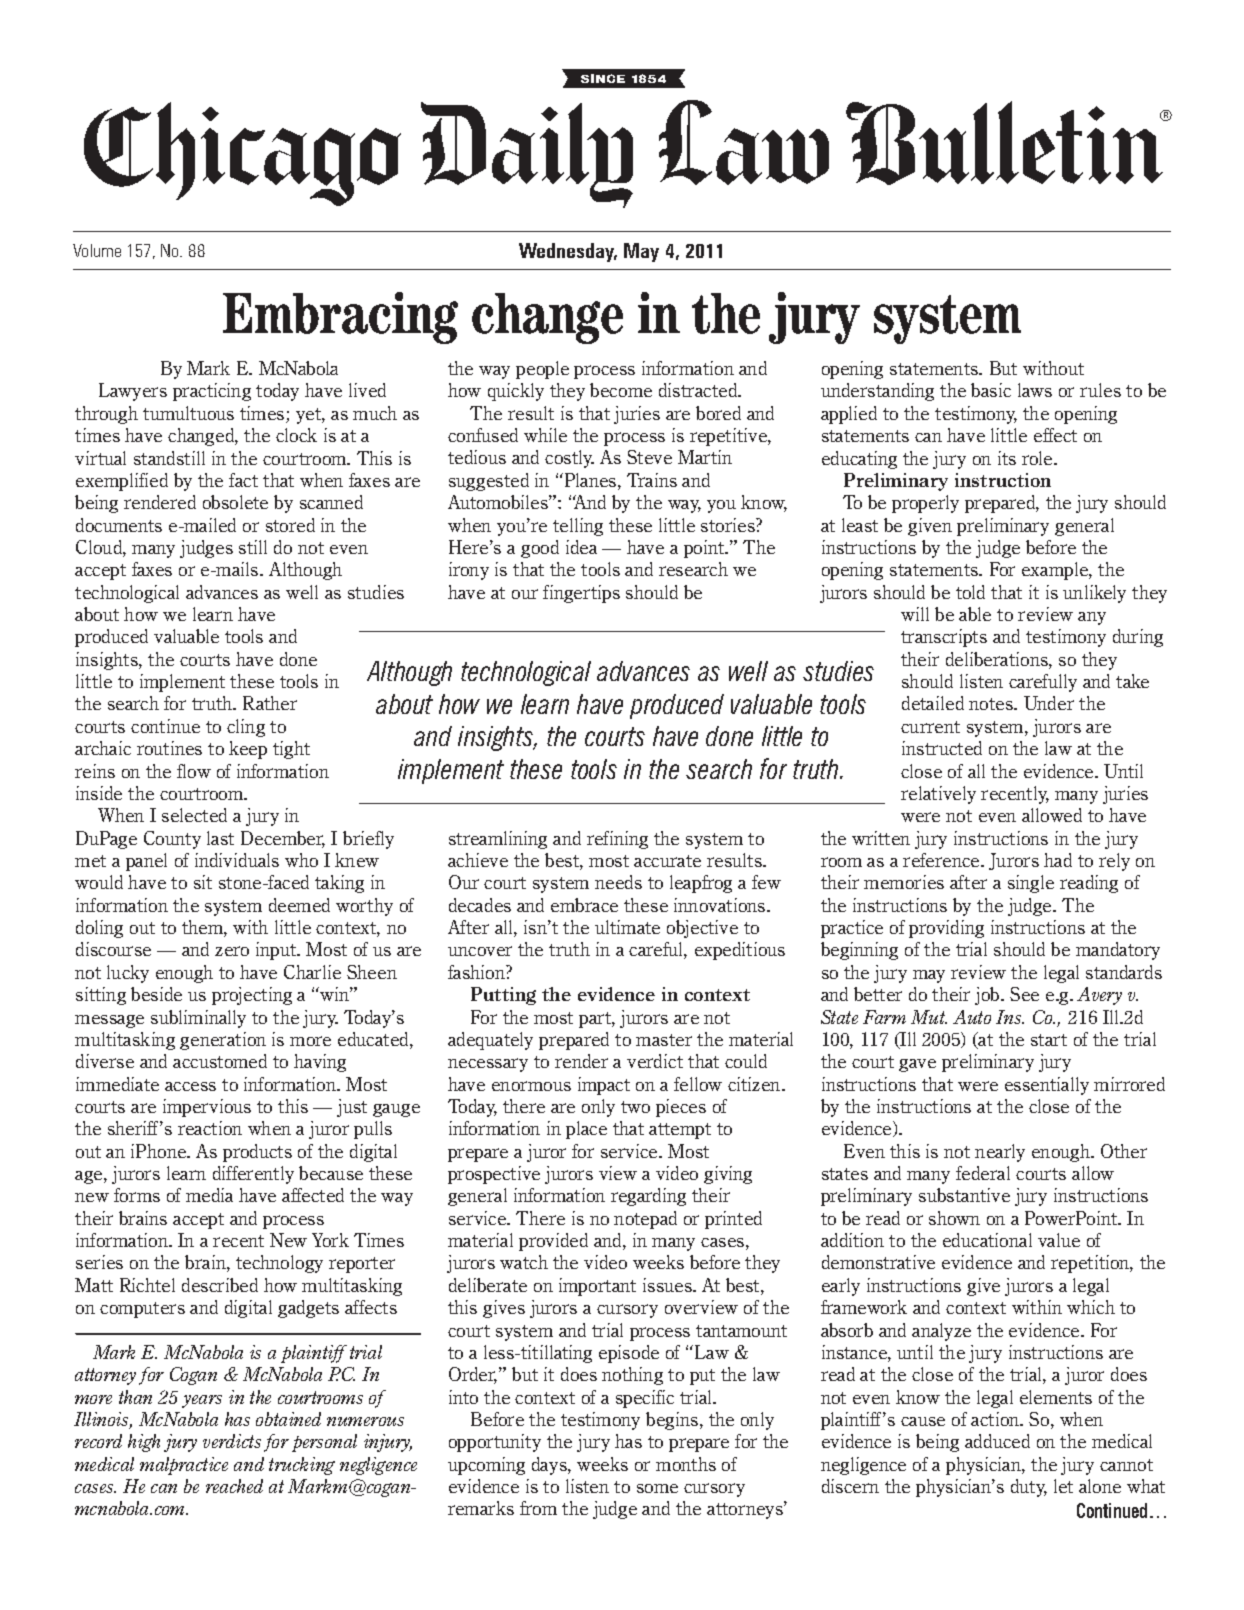  Describe the element at coordinates (618, 882) in the screenshot. I see `needs` at that location.
